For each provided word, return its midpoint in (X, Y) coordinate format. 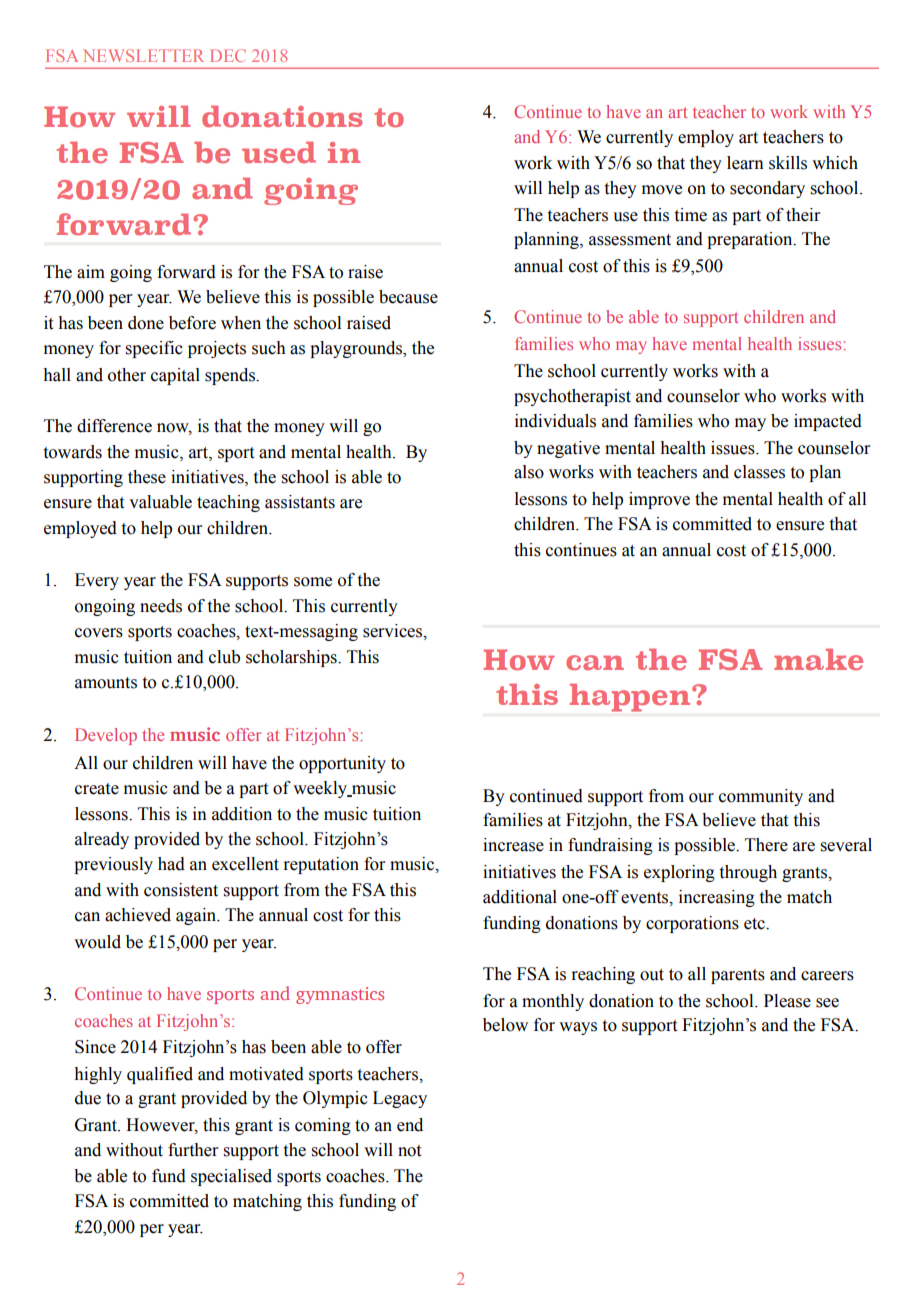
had (171, 864)
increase (513, 845)
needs (161, 606)
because (408, 297)
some (313, 582)
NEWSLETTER (143, 55)
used (279, 152)
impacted (828, 422)
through (748, 873)
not (409, 1151)
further (193, 1150)
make (818, 659)
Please (787, 1001)
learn (745, 163)
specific (154, 349)
